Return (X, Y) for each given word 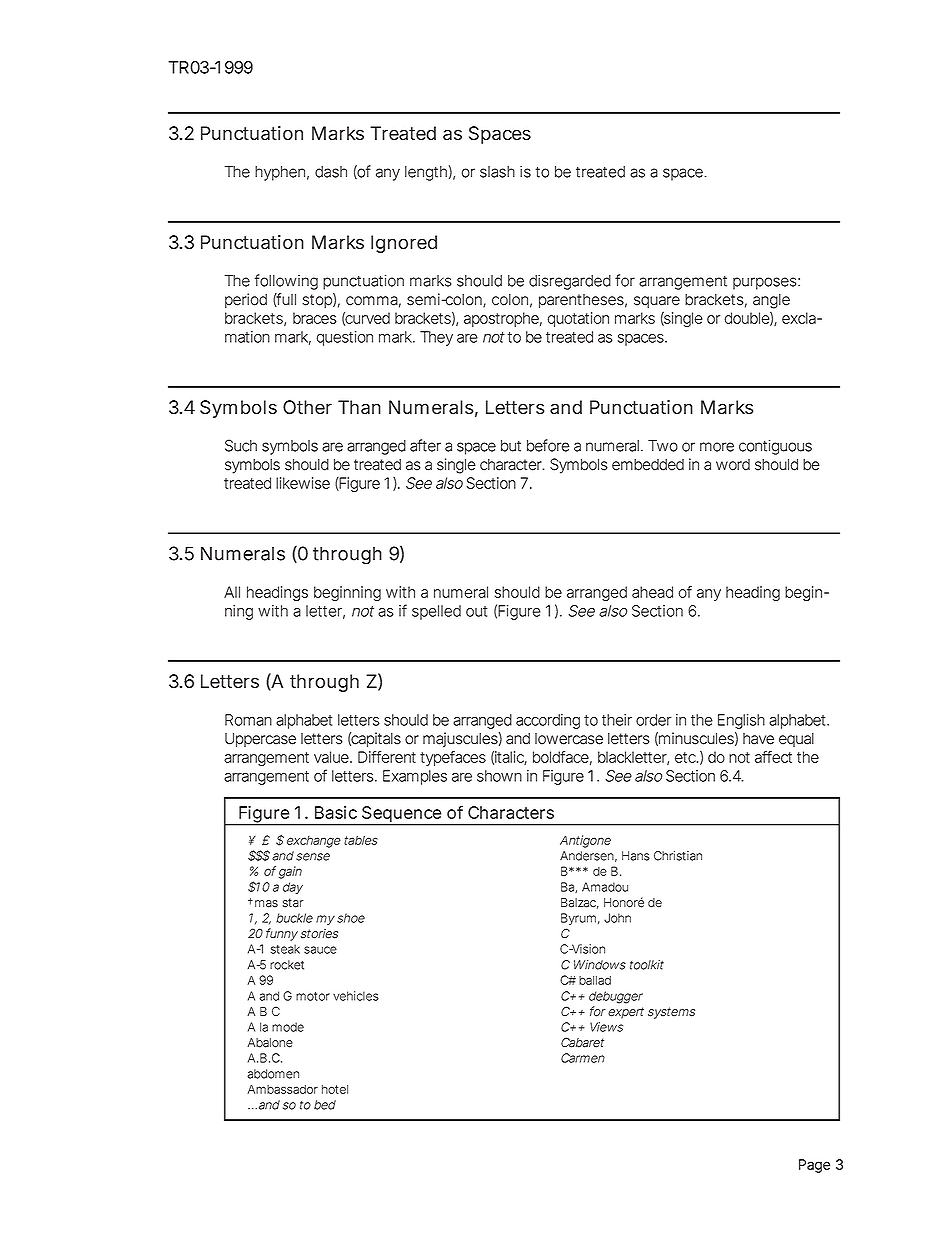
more (717, 447)
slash (497, 172)
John (617, 918)
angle (771, 301)
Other (307, 407)
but (511, 446)
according (548, 721)
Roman (248, 720)
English (741, 721)
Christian (678, 856)
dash (331, 172)
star (293, 903)
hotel (335, 1089)
